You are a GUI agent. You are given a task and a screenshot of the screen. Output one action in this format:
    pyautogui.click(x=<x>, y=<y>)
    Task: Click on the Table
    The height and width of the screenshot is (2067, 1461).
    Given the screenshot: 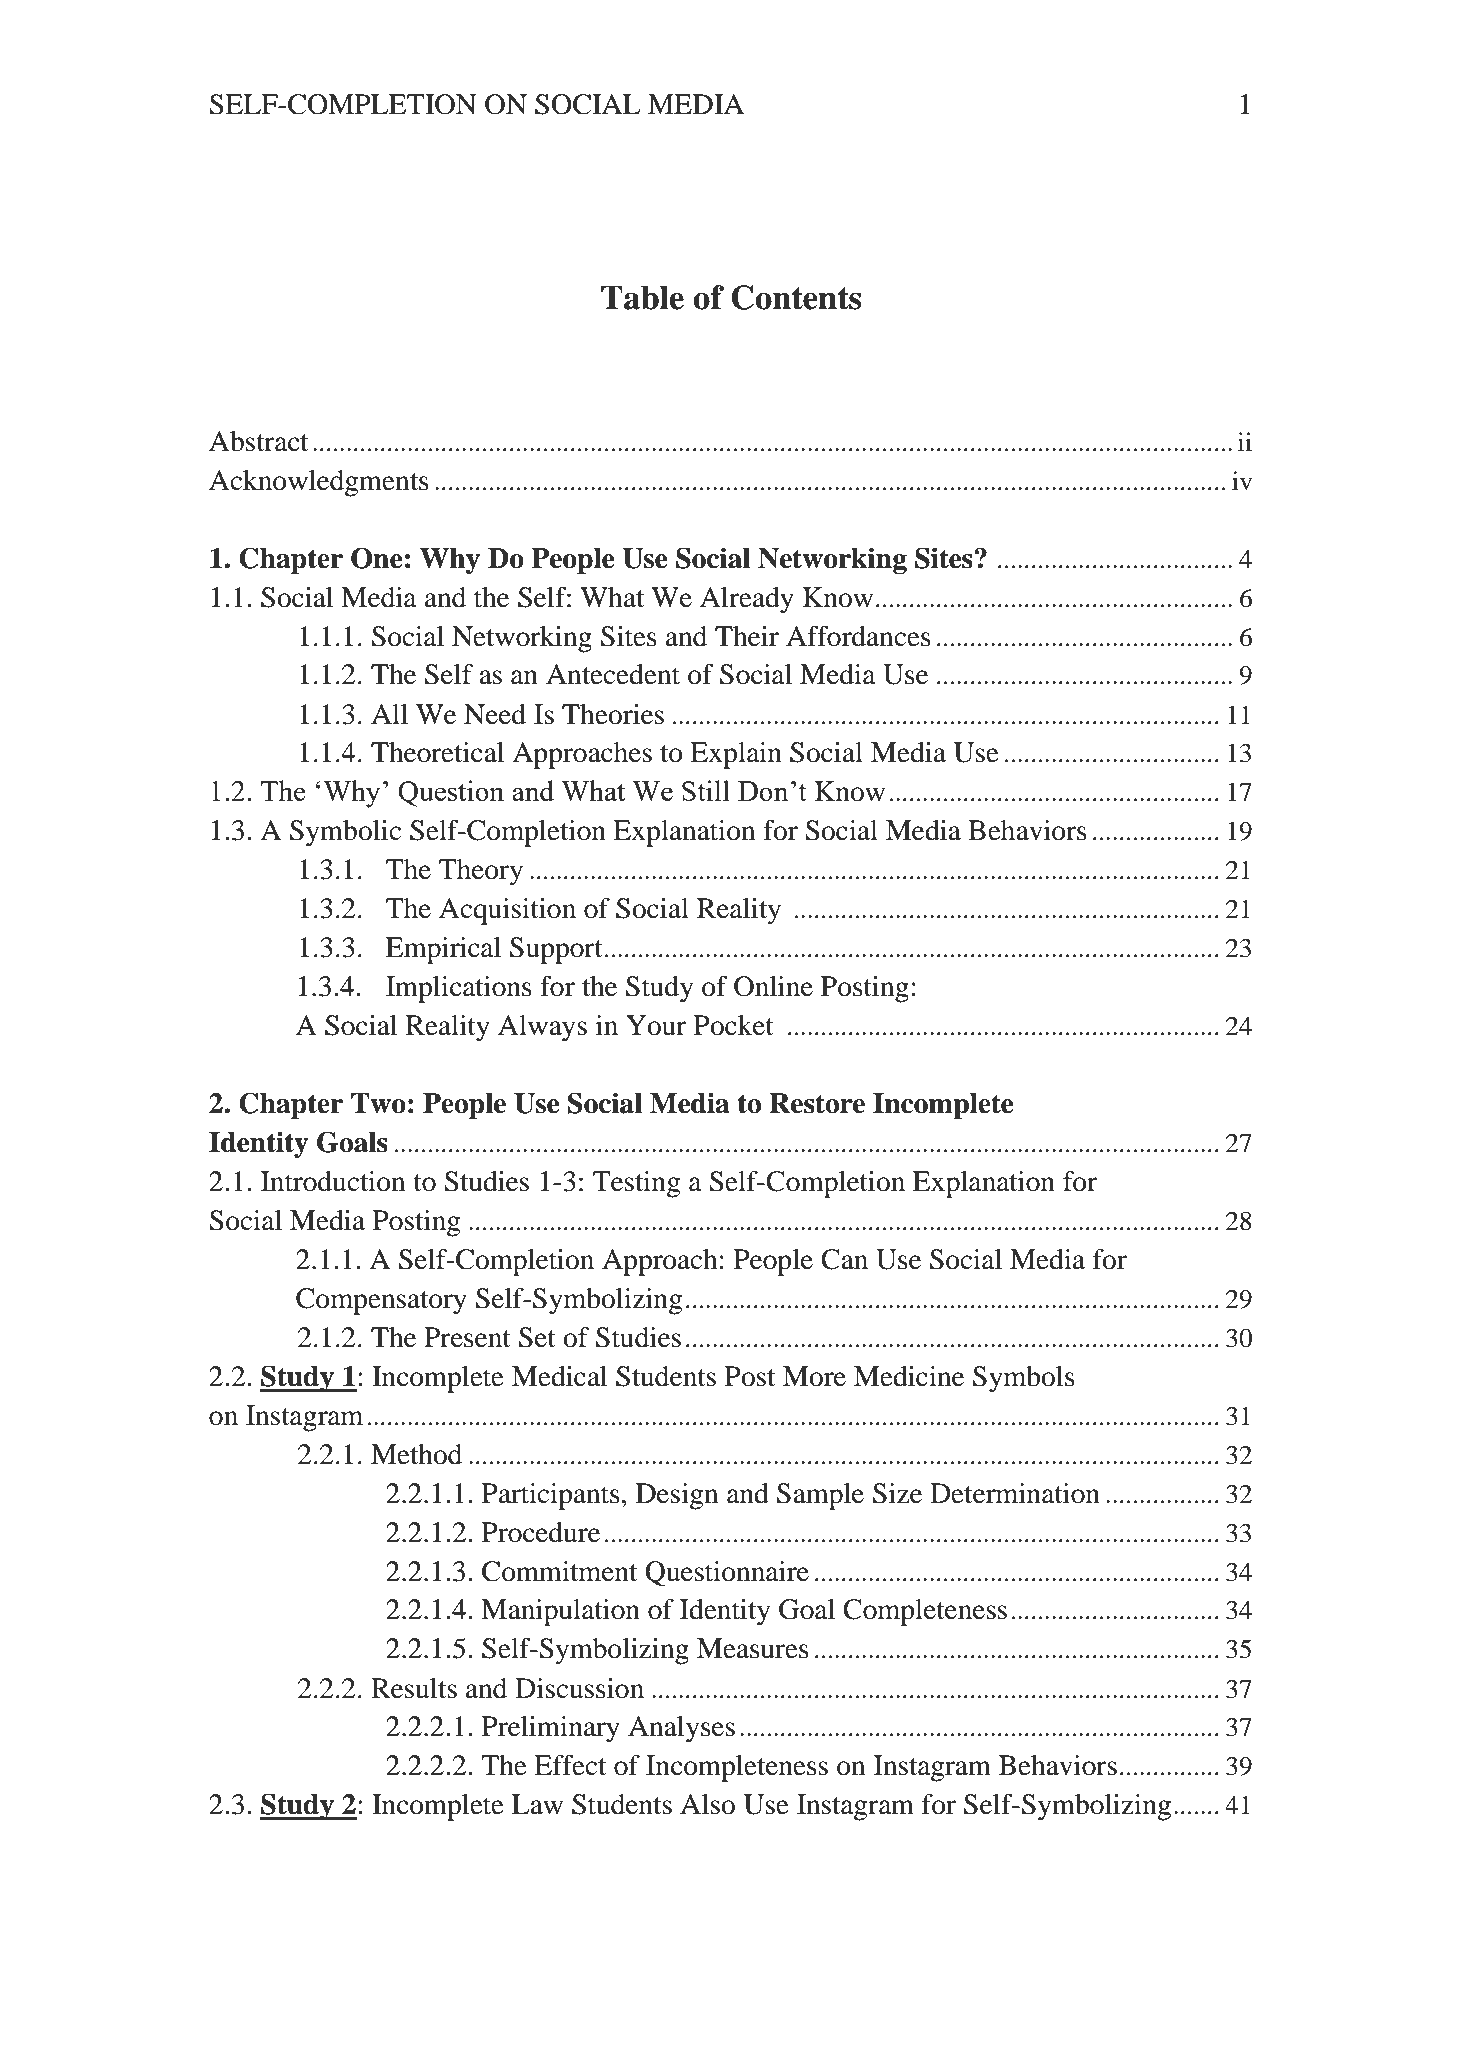 What is the action you would take?
    pyautogui.click(x=642, y=297)
